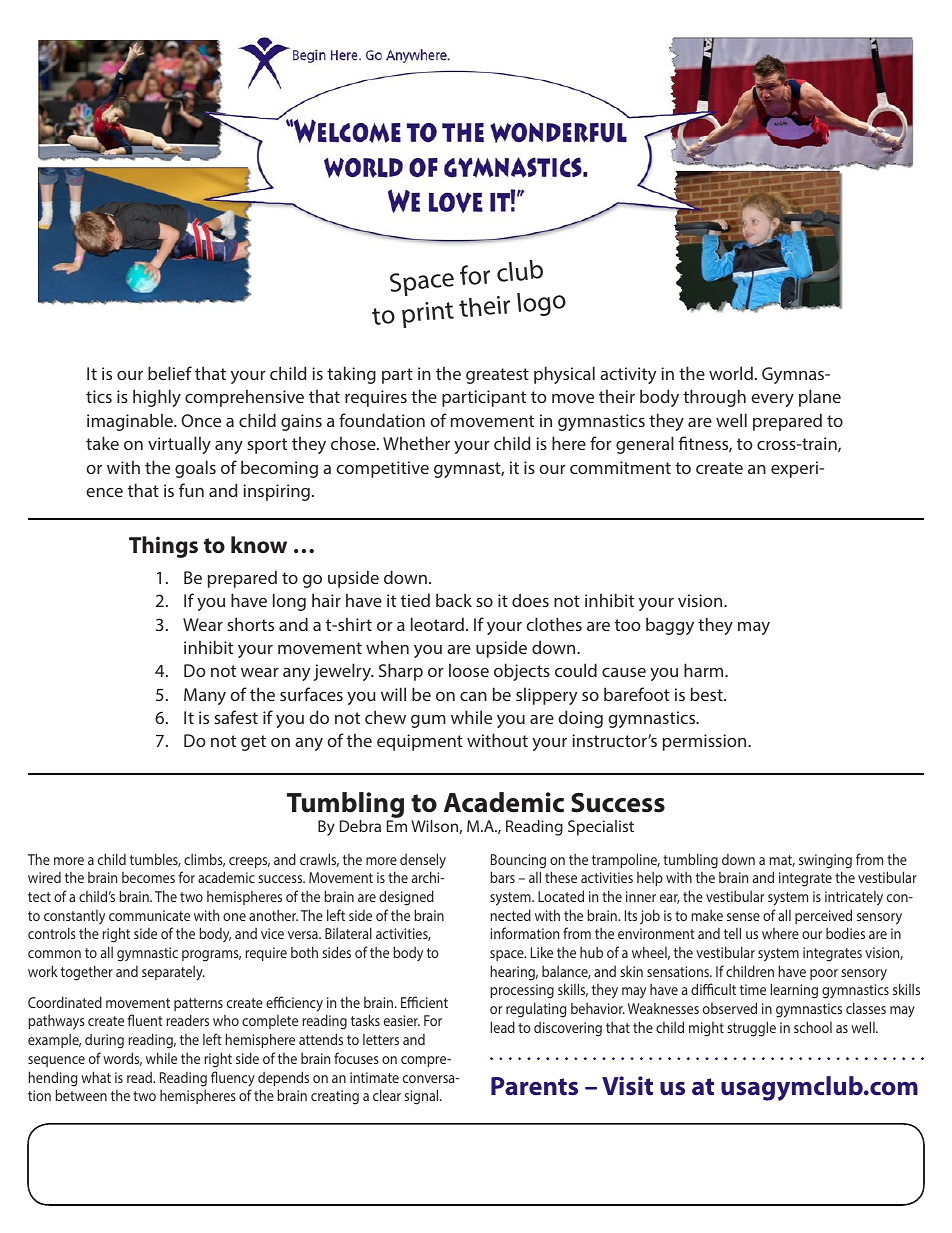  What do you see at coordinates (149, 915) in the document?
I see `communicate` at bounding box center [149, 915].
